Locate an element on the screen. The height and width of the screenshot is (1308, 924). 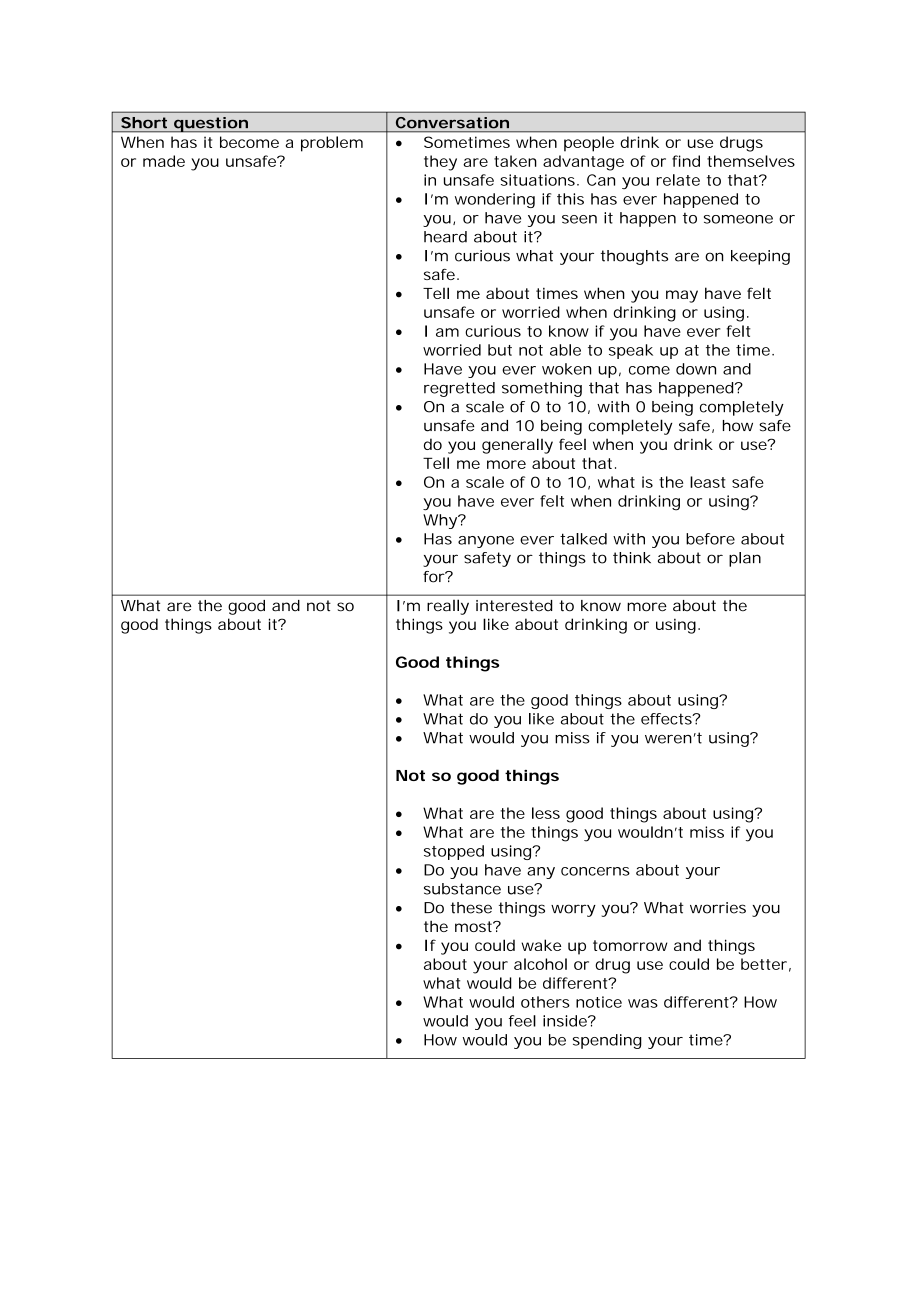
others is located at coordinates (545, 1002).
